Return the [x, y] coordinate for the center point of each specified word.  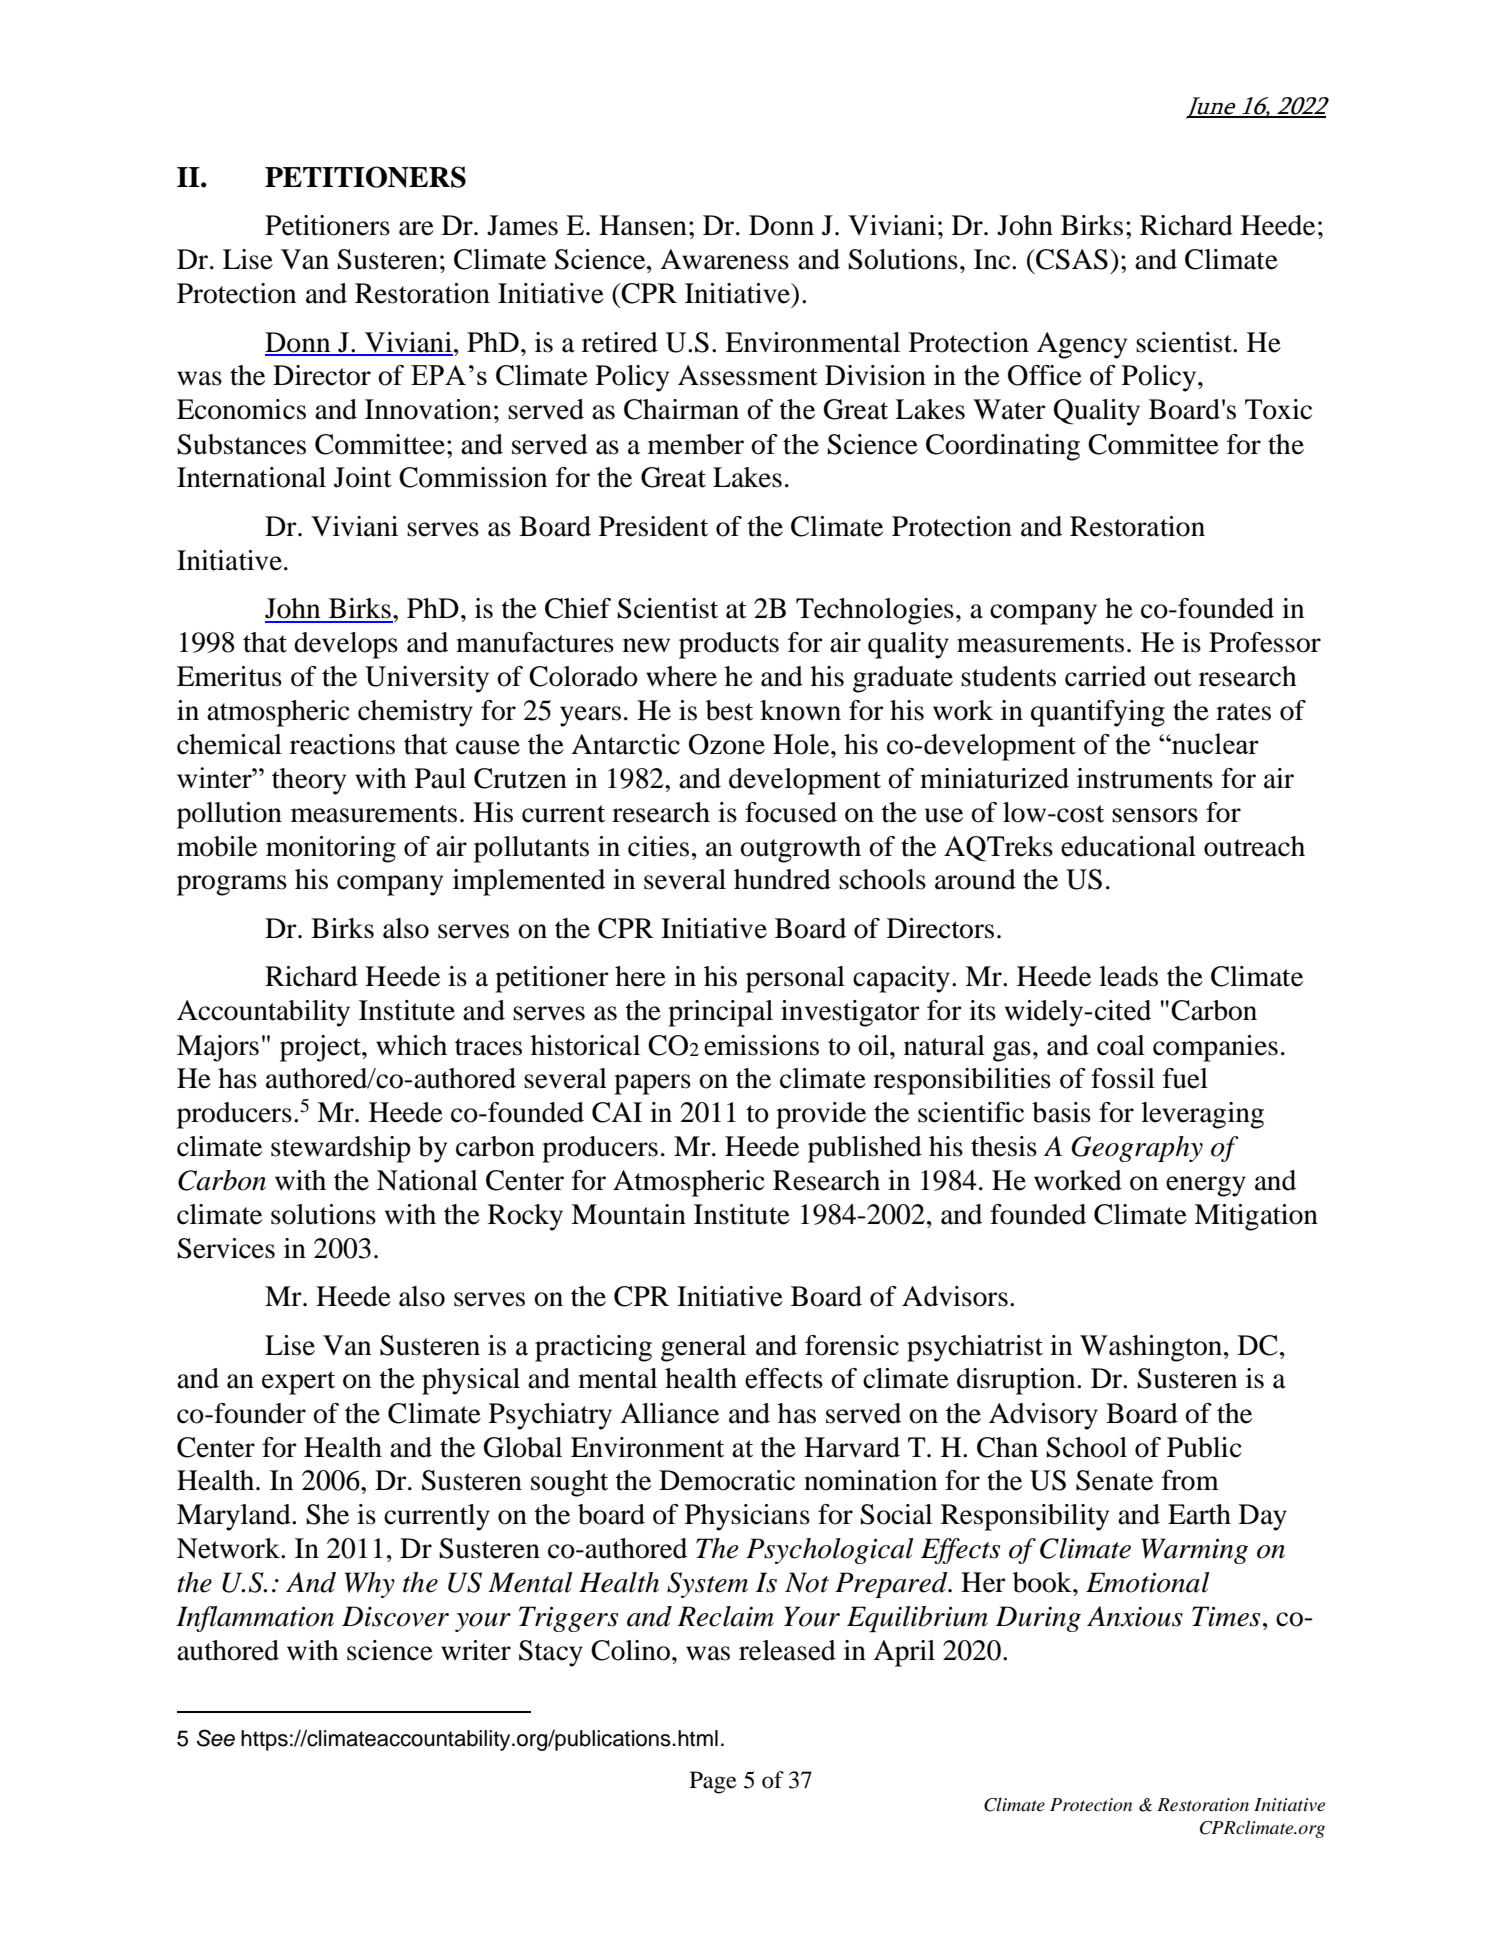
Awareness [724, 259]
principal [720, 1013]
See [216, 1738]
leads [1128, 976]
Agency [1082, 345]
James [522, 225]
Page [713, 1782]
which [411, 1045]
